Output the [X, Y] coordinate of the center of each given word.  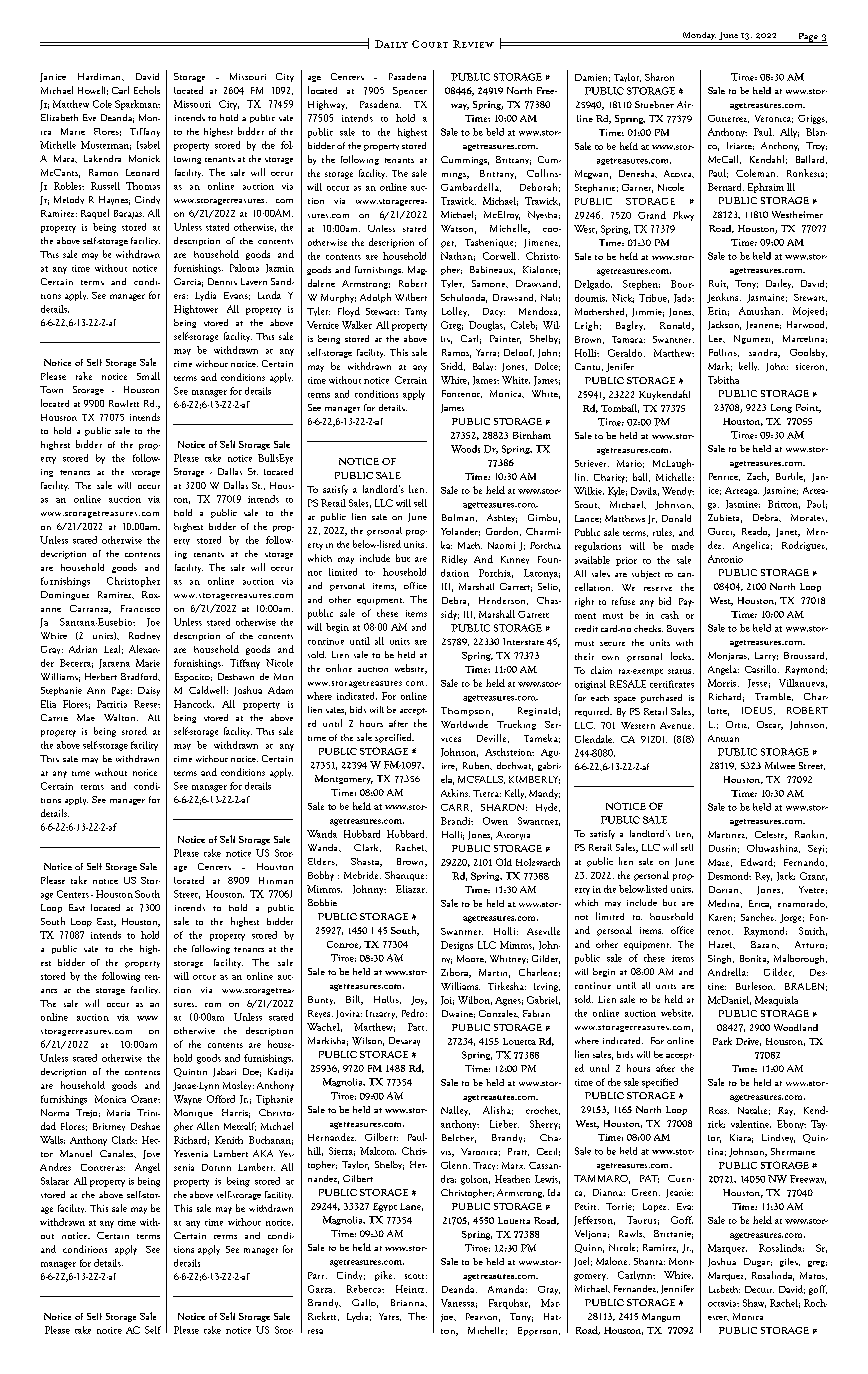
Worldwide [464, 724]
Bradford [140, 677]
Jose [151, 1154]
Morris [723, 683]
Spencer [410, 91]
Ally [789, 133]
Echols [147, 90]
